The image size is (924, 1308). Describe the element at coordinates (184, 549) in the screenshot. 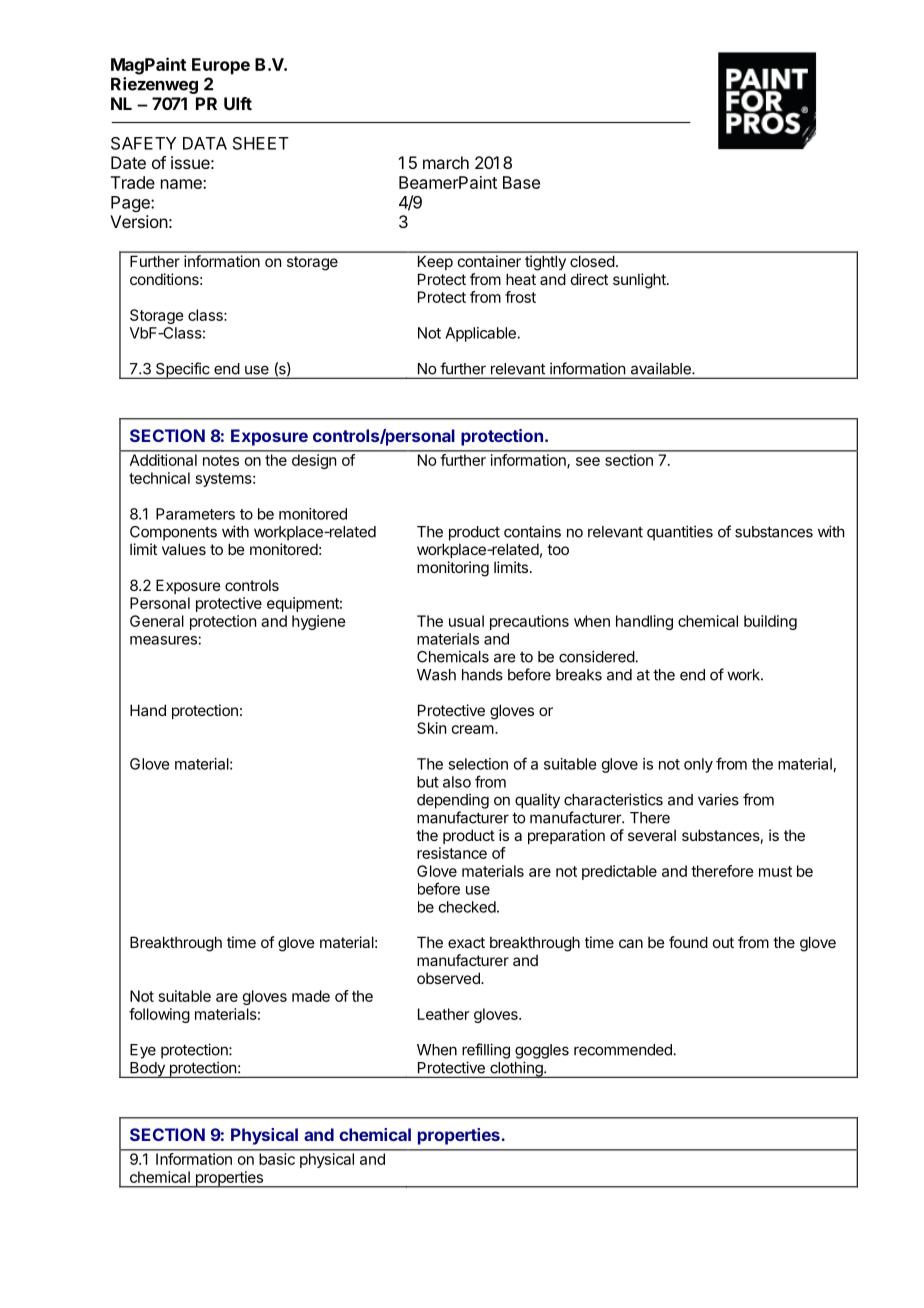

I see `values` at that location.
